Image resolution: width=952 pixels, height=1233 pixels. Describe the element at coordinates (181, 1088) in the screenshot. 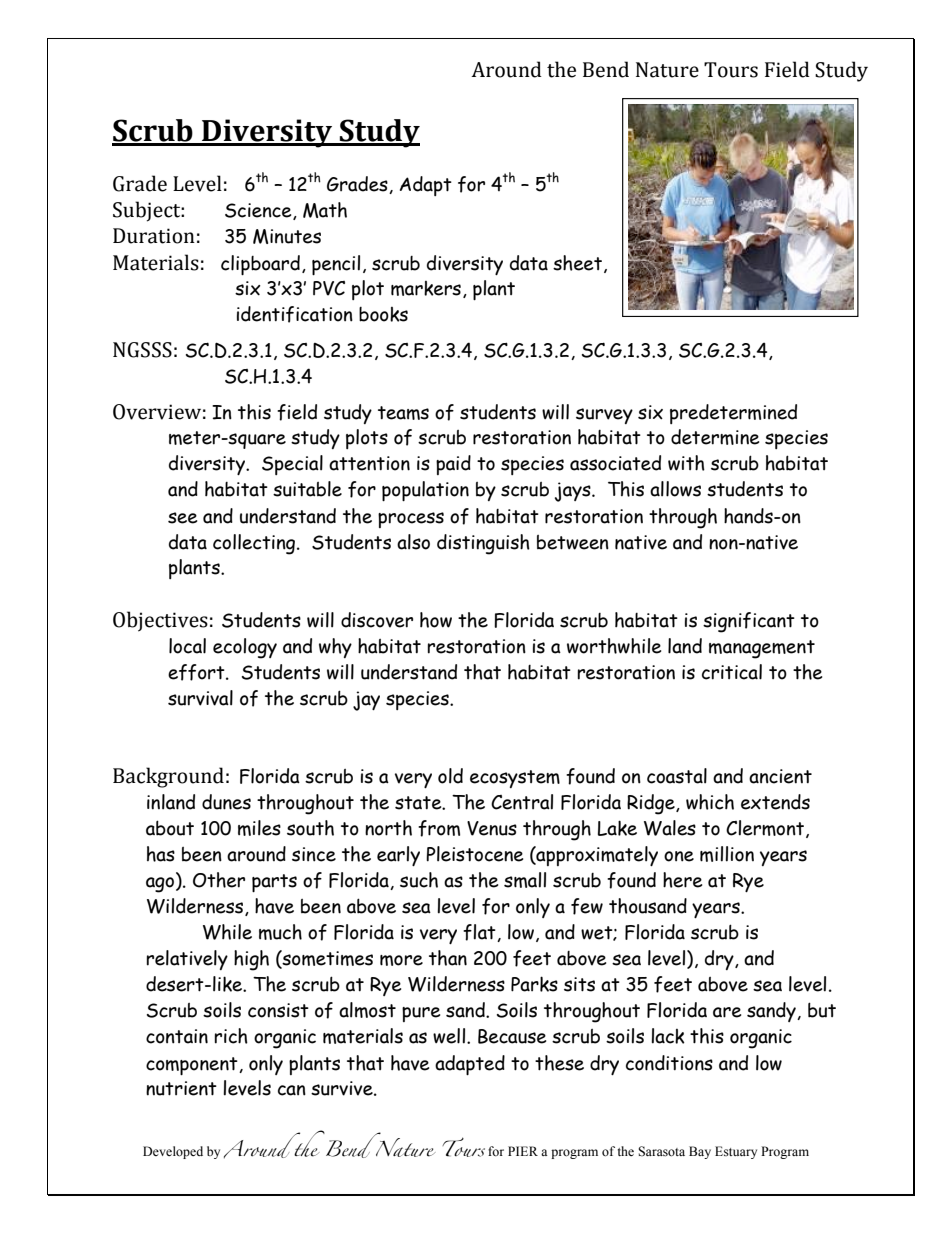

I see `nutrient` at that location.
